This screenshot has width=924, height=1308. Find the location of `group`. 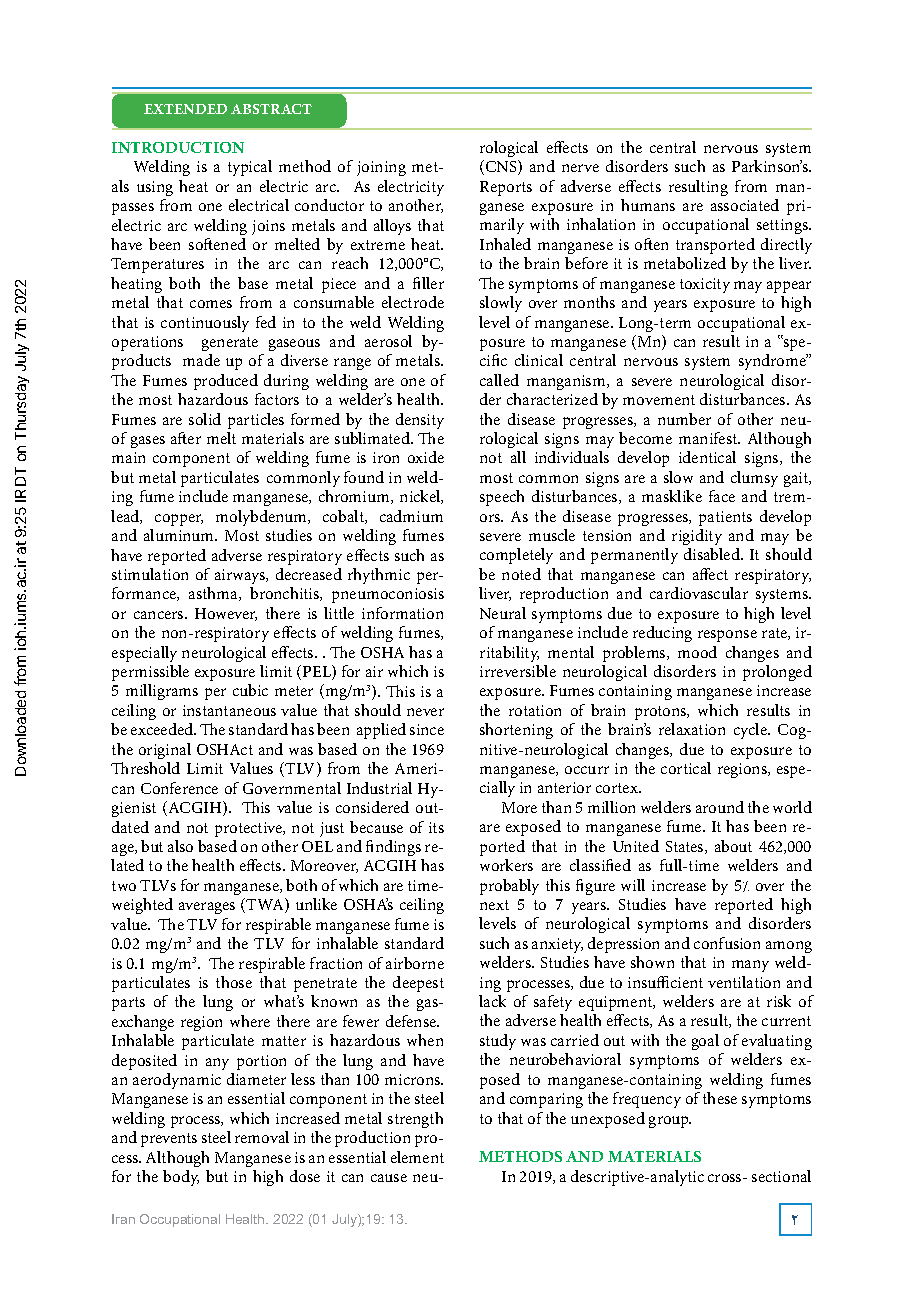

group is located at coordinates (670, 1122).
